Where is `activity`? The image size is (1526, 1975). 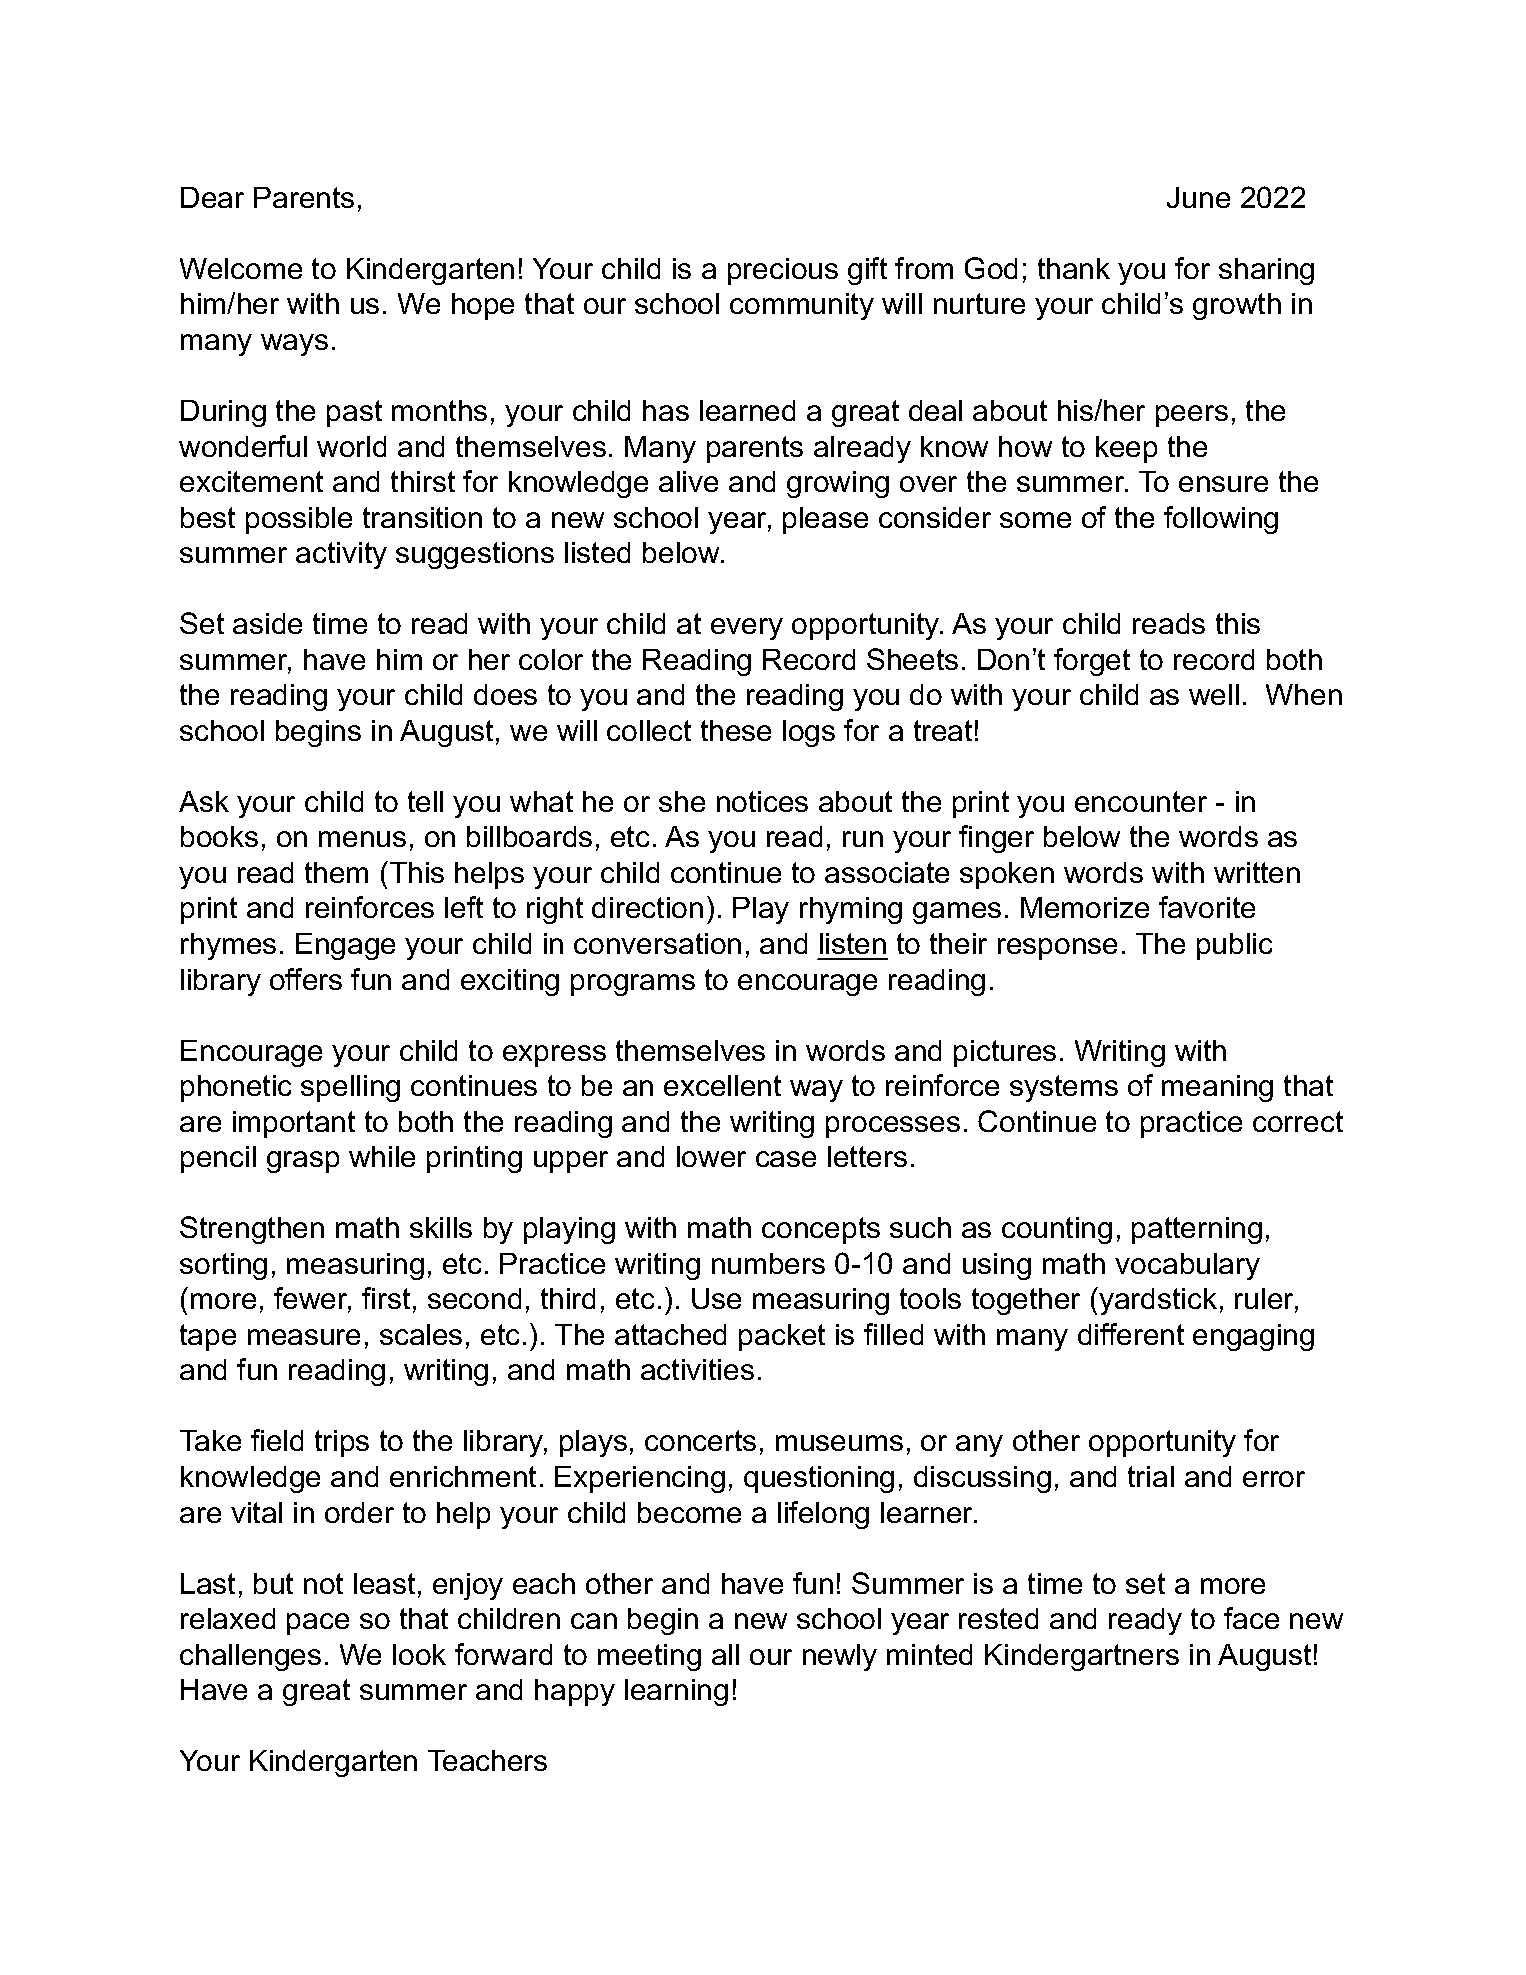 activity is located at coordinates (341, 555).
